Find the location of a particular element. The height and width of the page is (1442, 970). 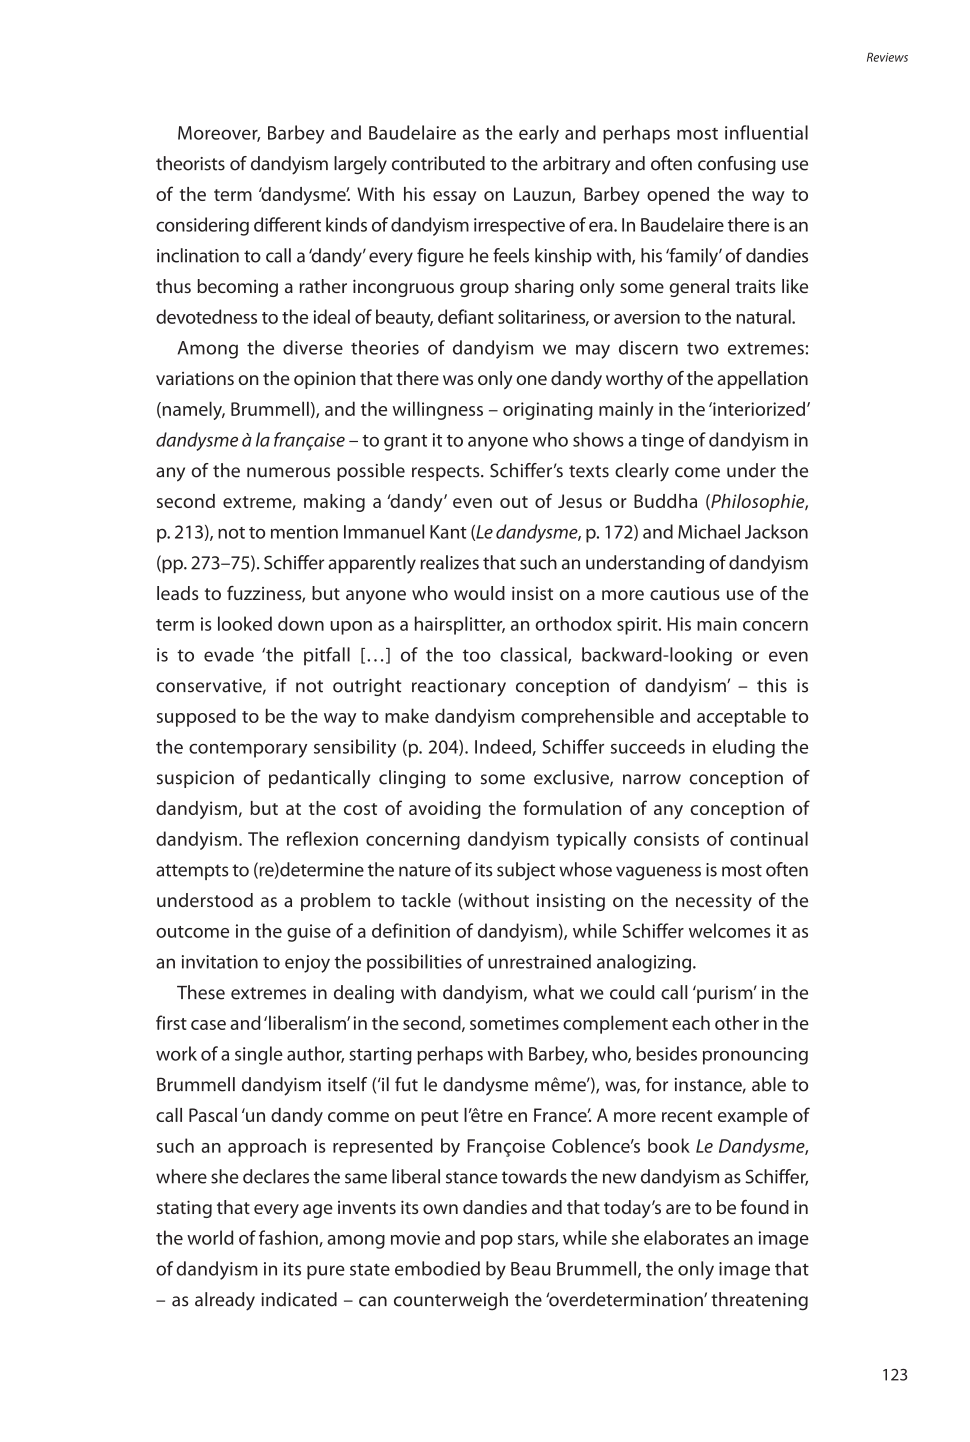

appellation is located at coordinates (762, 380).
